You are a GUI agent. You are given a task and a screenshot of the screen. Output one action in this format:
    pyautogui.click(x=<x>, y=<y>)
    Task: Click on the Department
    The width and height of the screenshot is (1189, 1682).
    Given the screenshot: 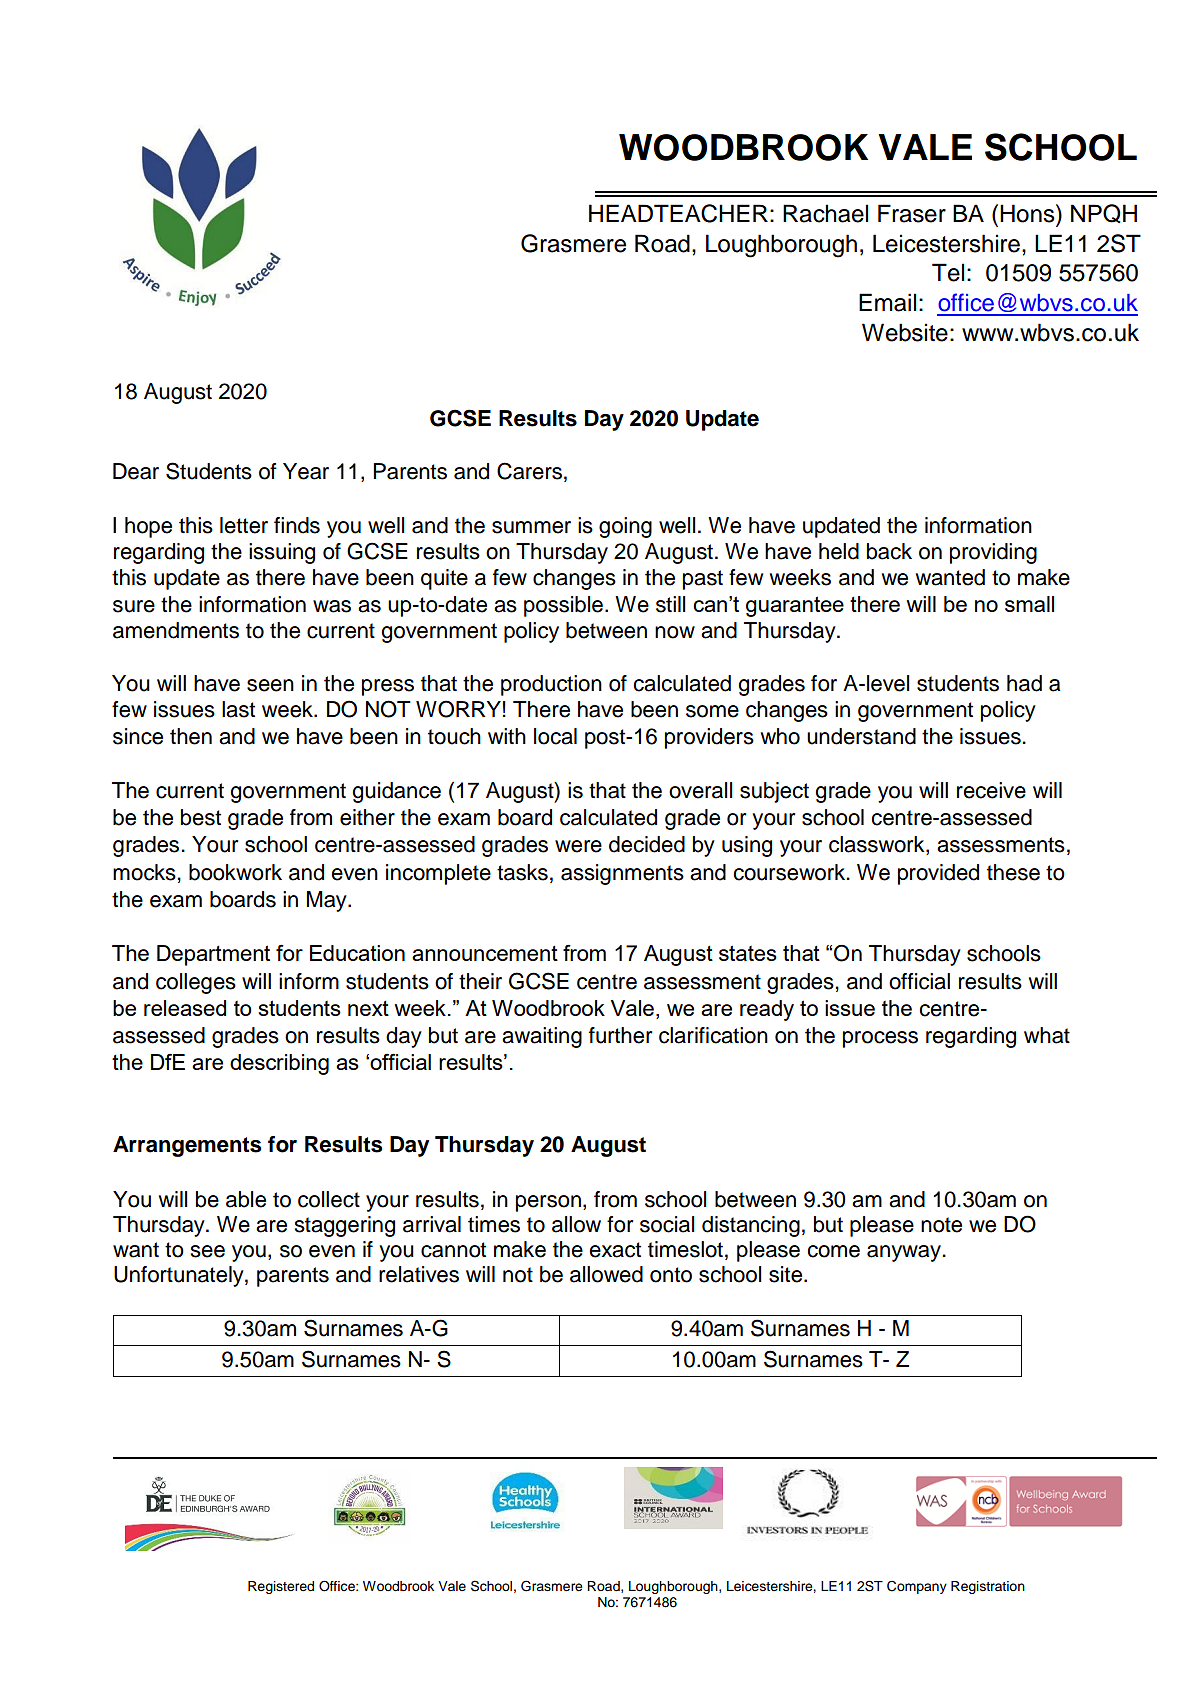 What is the action you would take?
    pyautogui.click(x=213, y=955)
